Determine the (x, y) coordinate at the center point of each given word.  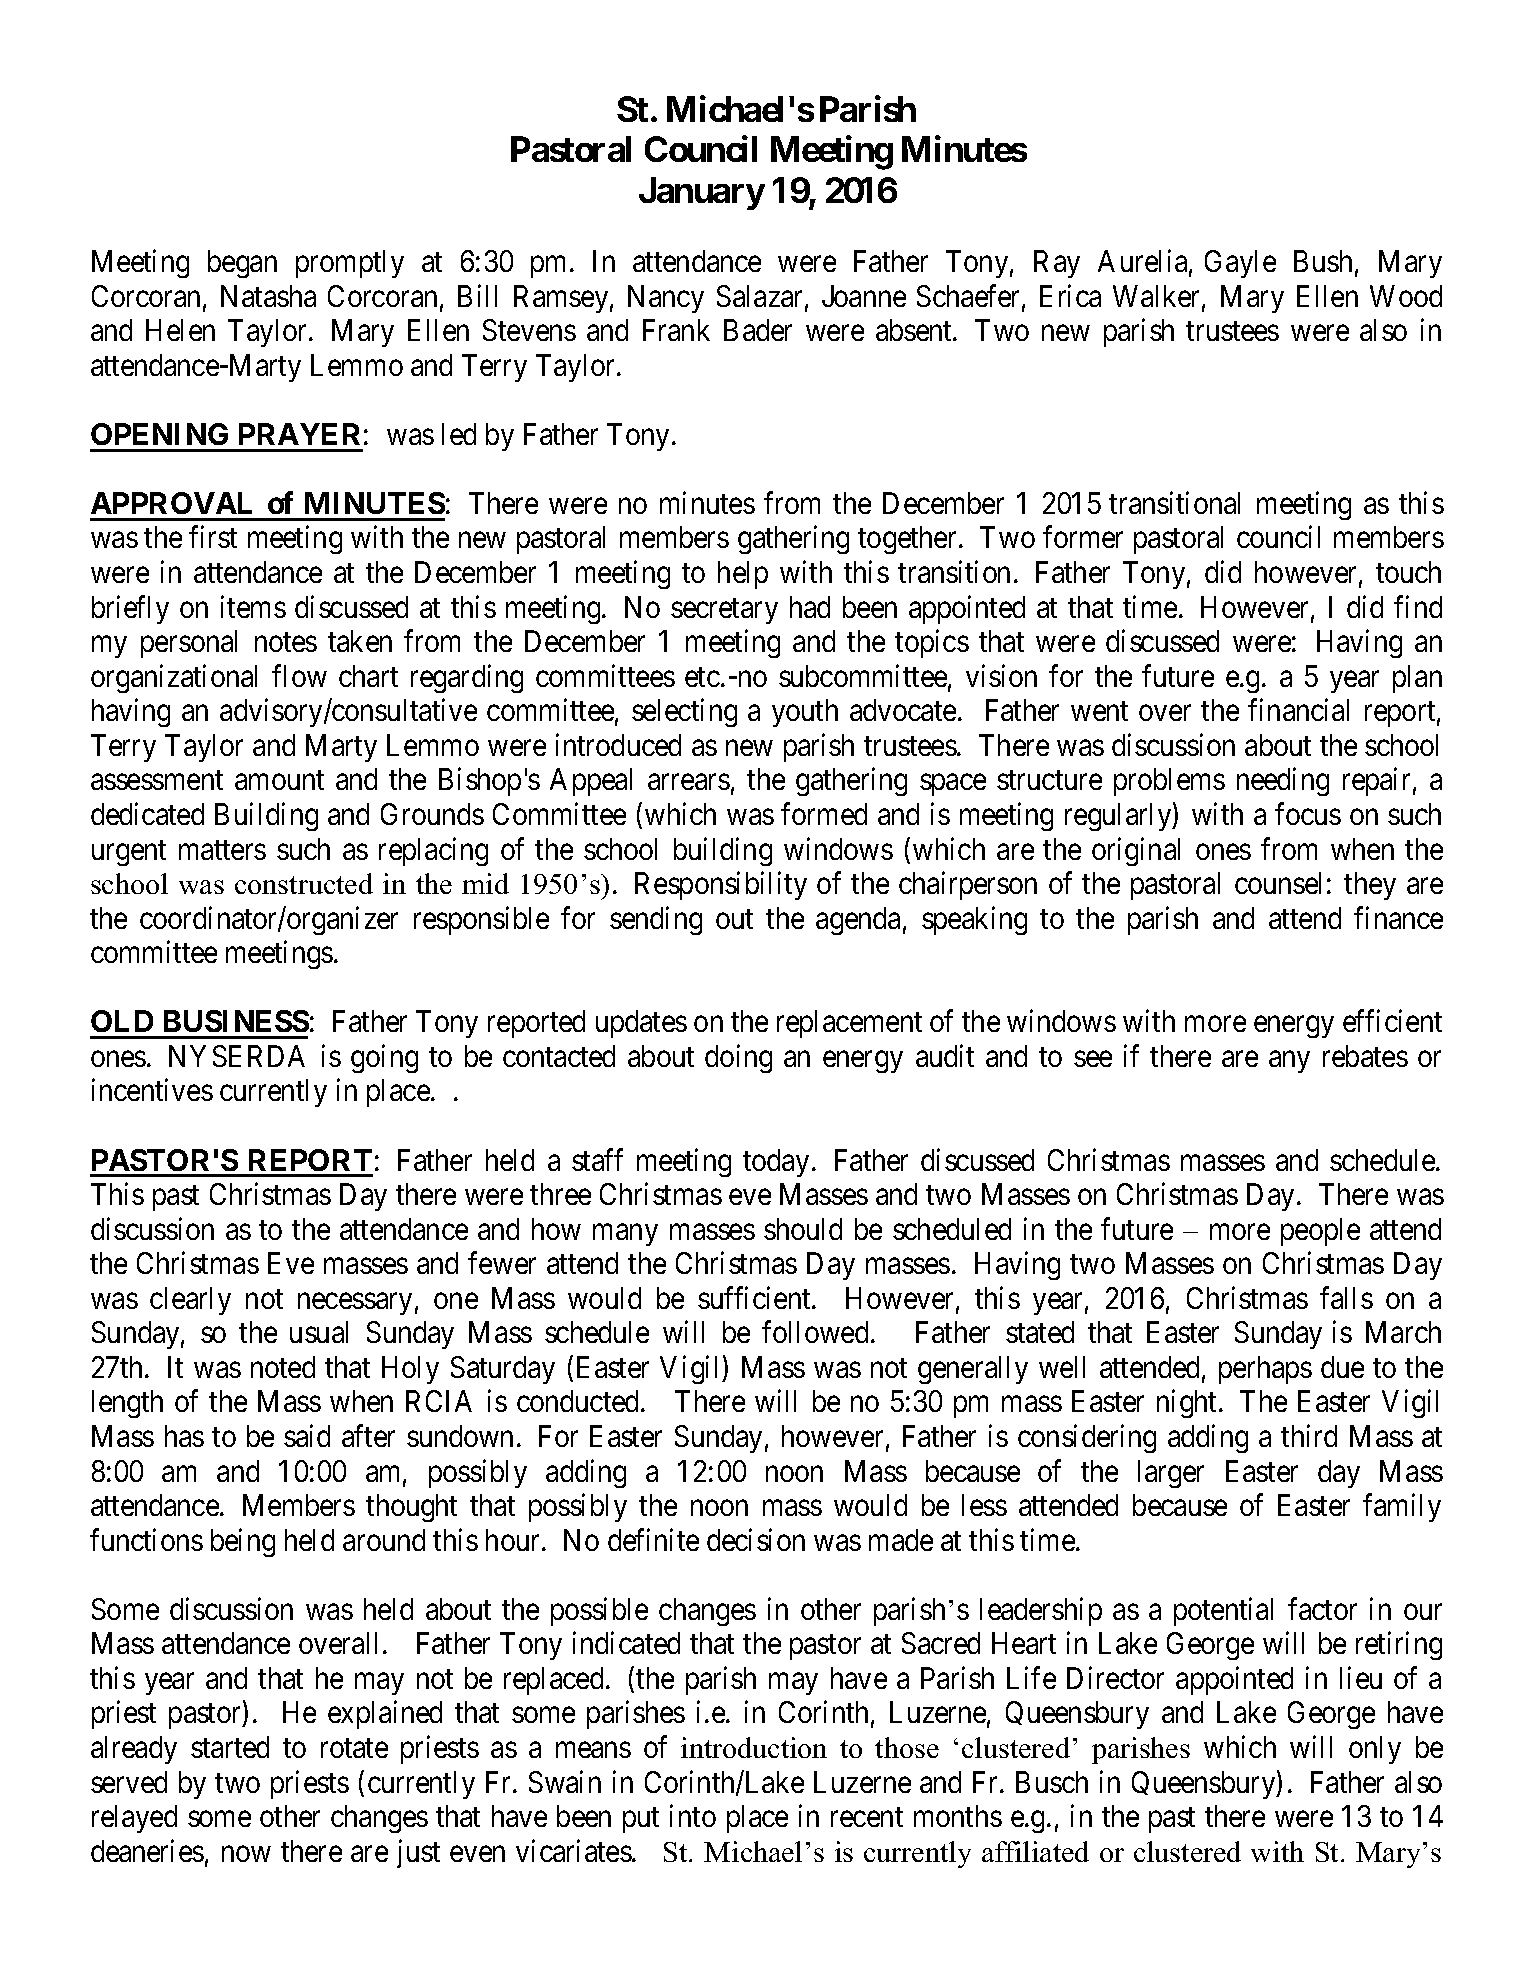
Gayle (1240, 264)
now (246, 1854)
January (702, 193)
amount (279, 780)
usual (319, 1332)
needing (1283, 782)
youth (805, 713)
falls (1346, 1297)
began (242, 264)
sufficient (755, 1297)
